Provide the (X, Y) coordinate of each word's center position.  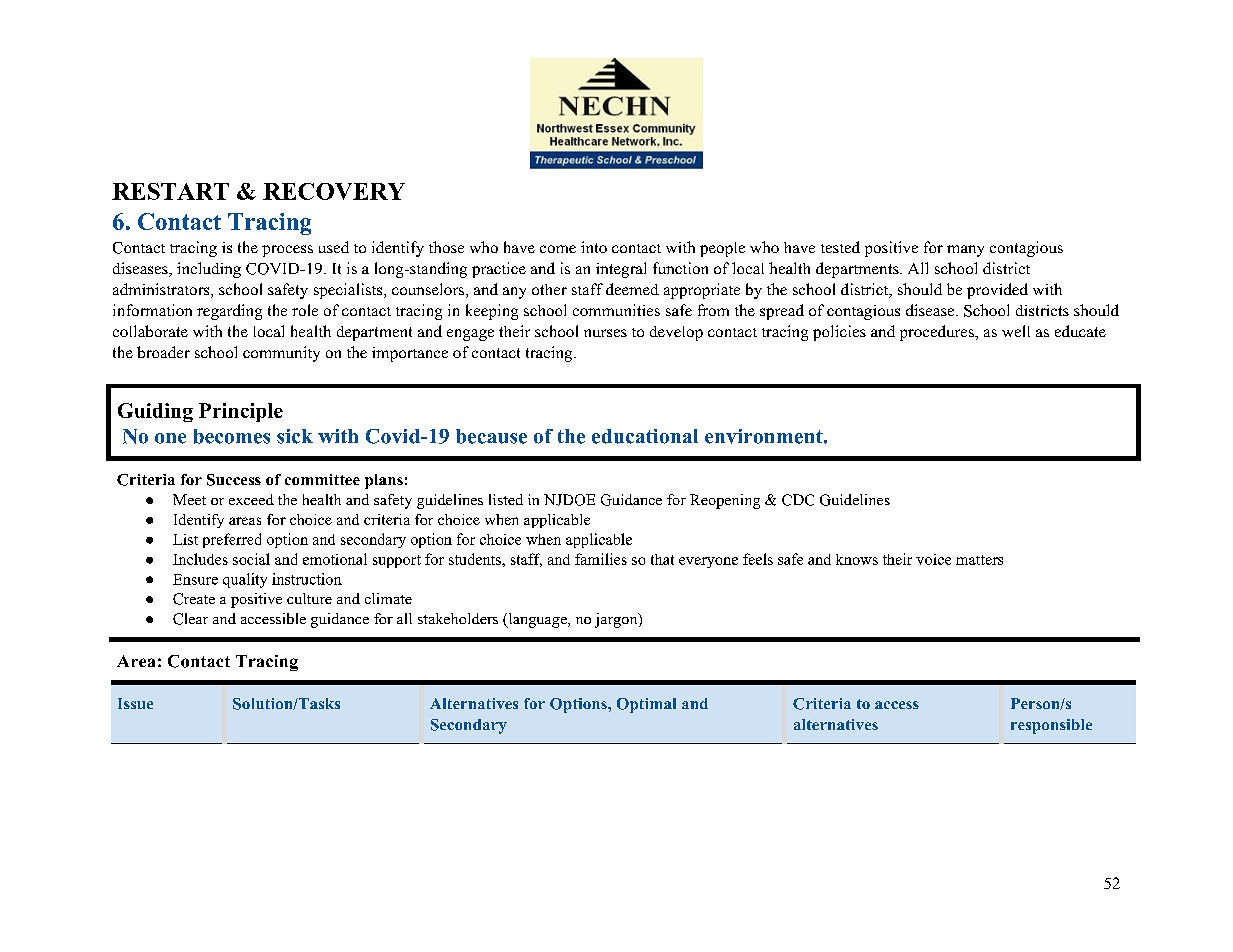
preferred (232, 540)
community (281, 354)
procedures (938, 333)
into (594, 247)
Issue (135, 703)
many (965, 251)
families (601, 559)
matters (979, 560)
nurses (605, 333)
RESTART (170, 191)
